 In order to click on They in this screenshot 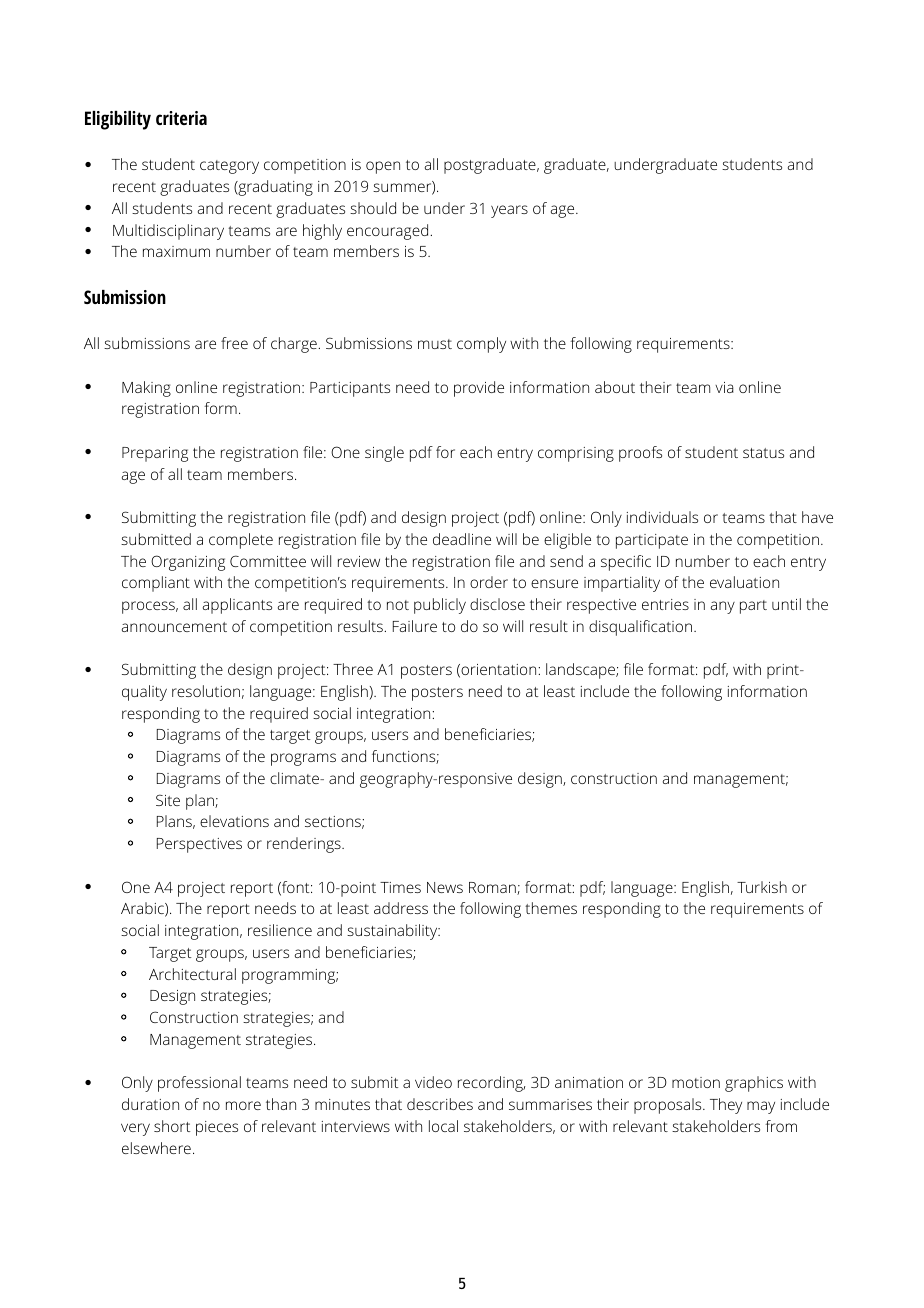, I will do `click(726, 1106)`.
